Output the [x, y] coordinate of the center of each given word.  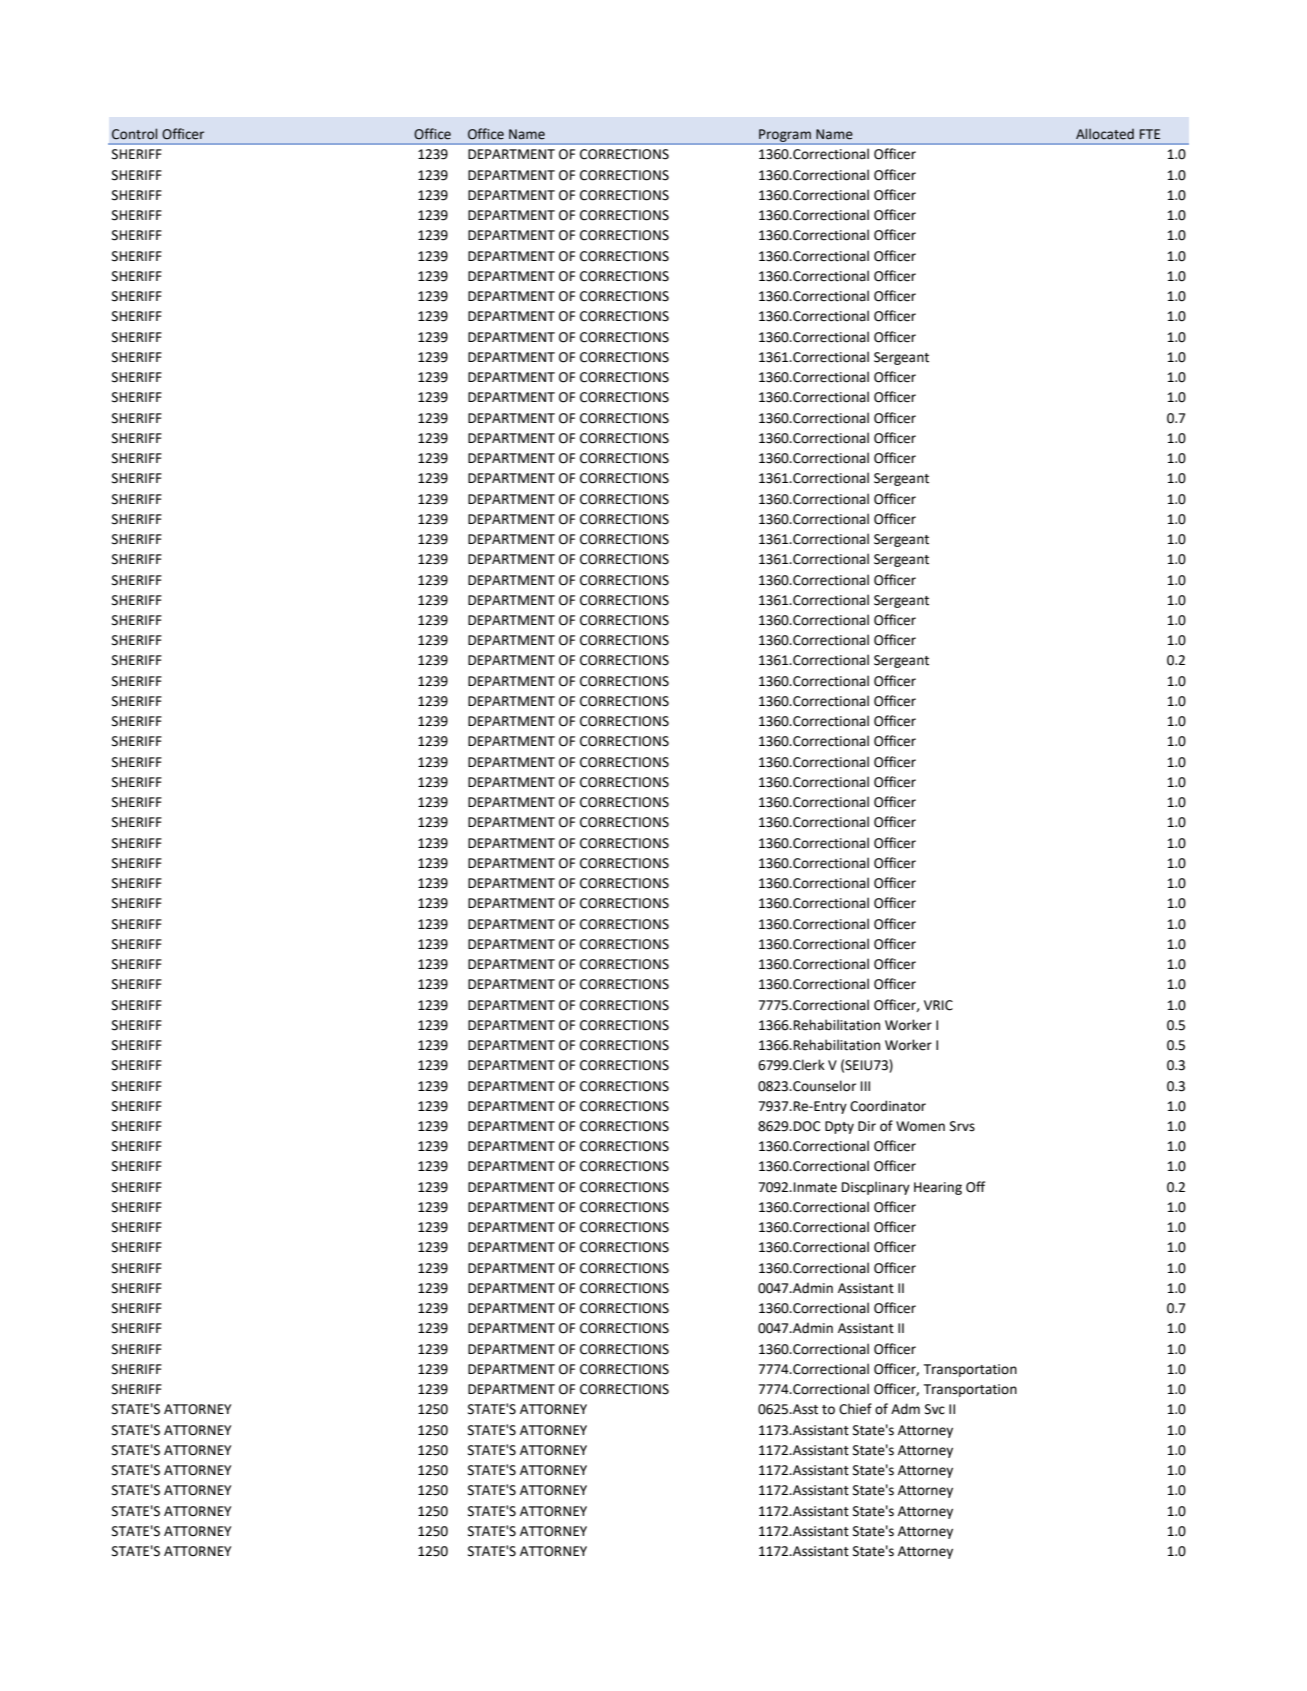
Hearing [938, 1188]
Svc [935, 1409]
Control [134, 134]
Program [785, 136]
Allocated [1105, 134]
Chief [855, 1409]
